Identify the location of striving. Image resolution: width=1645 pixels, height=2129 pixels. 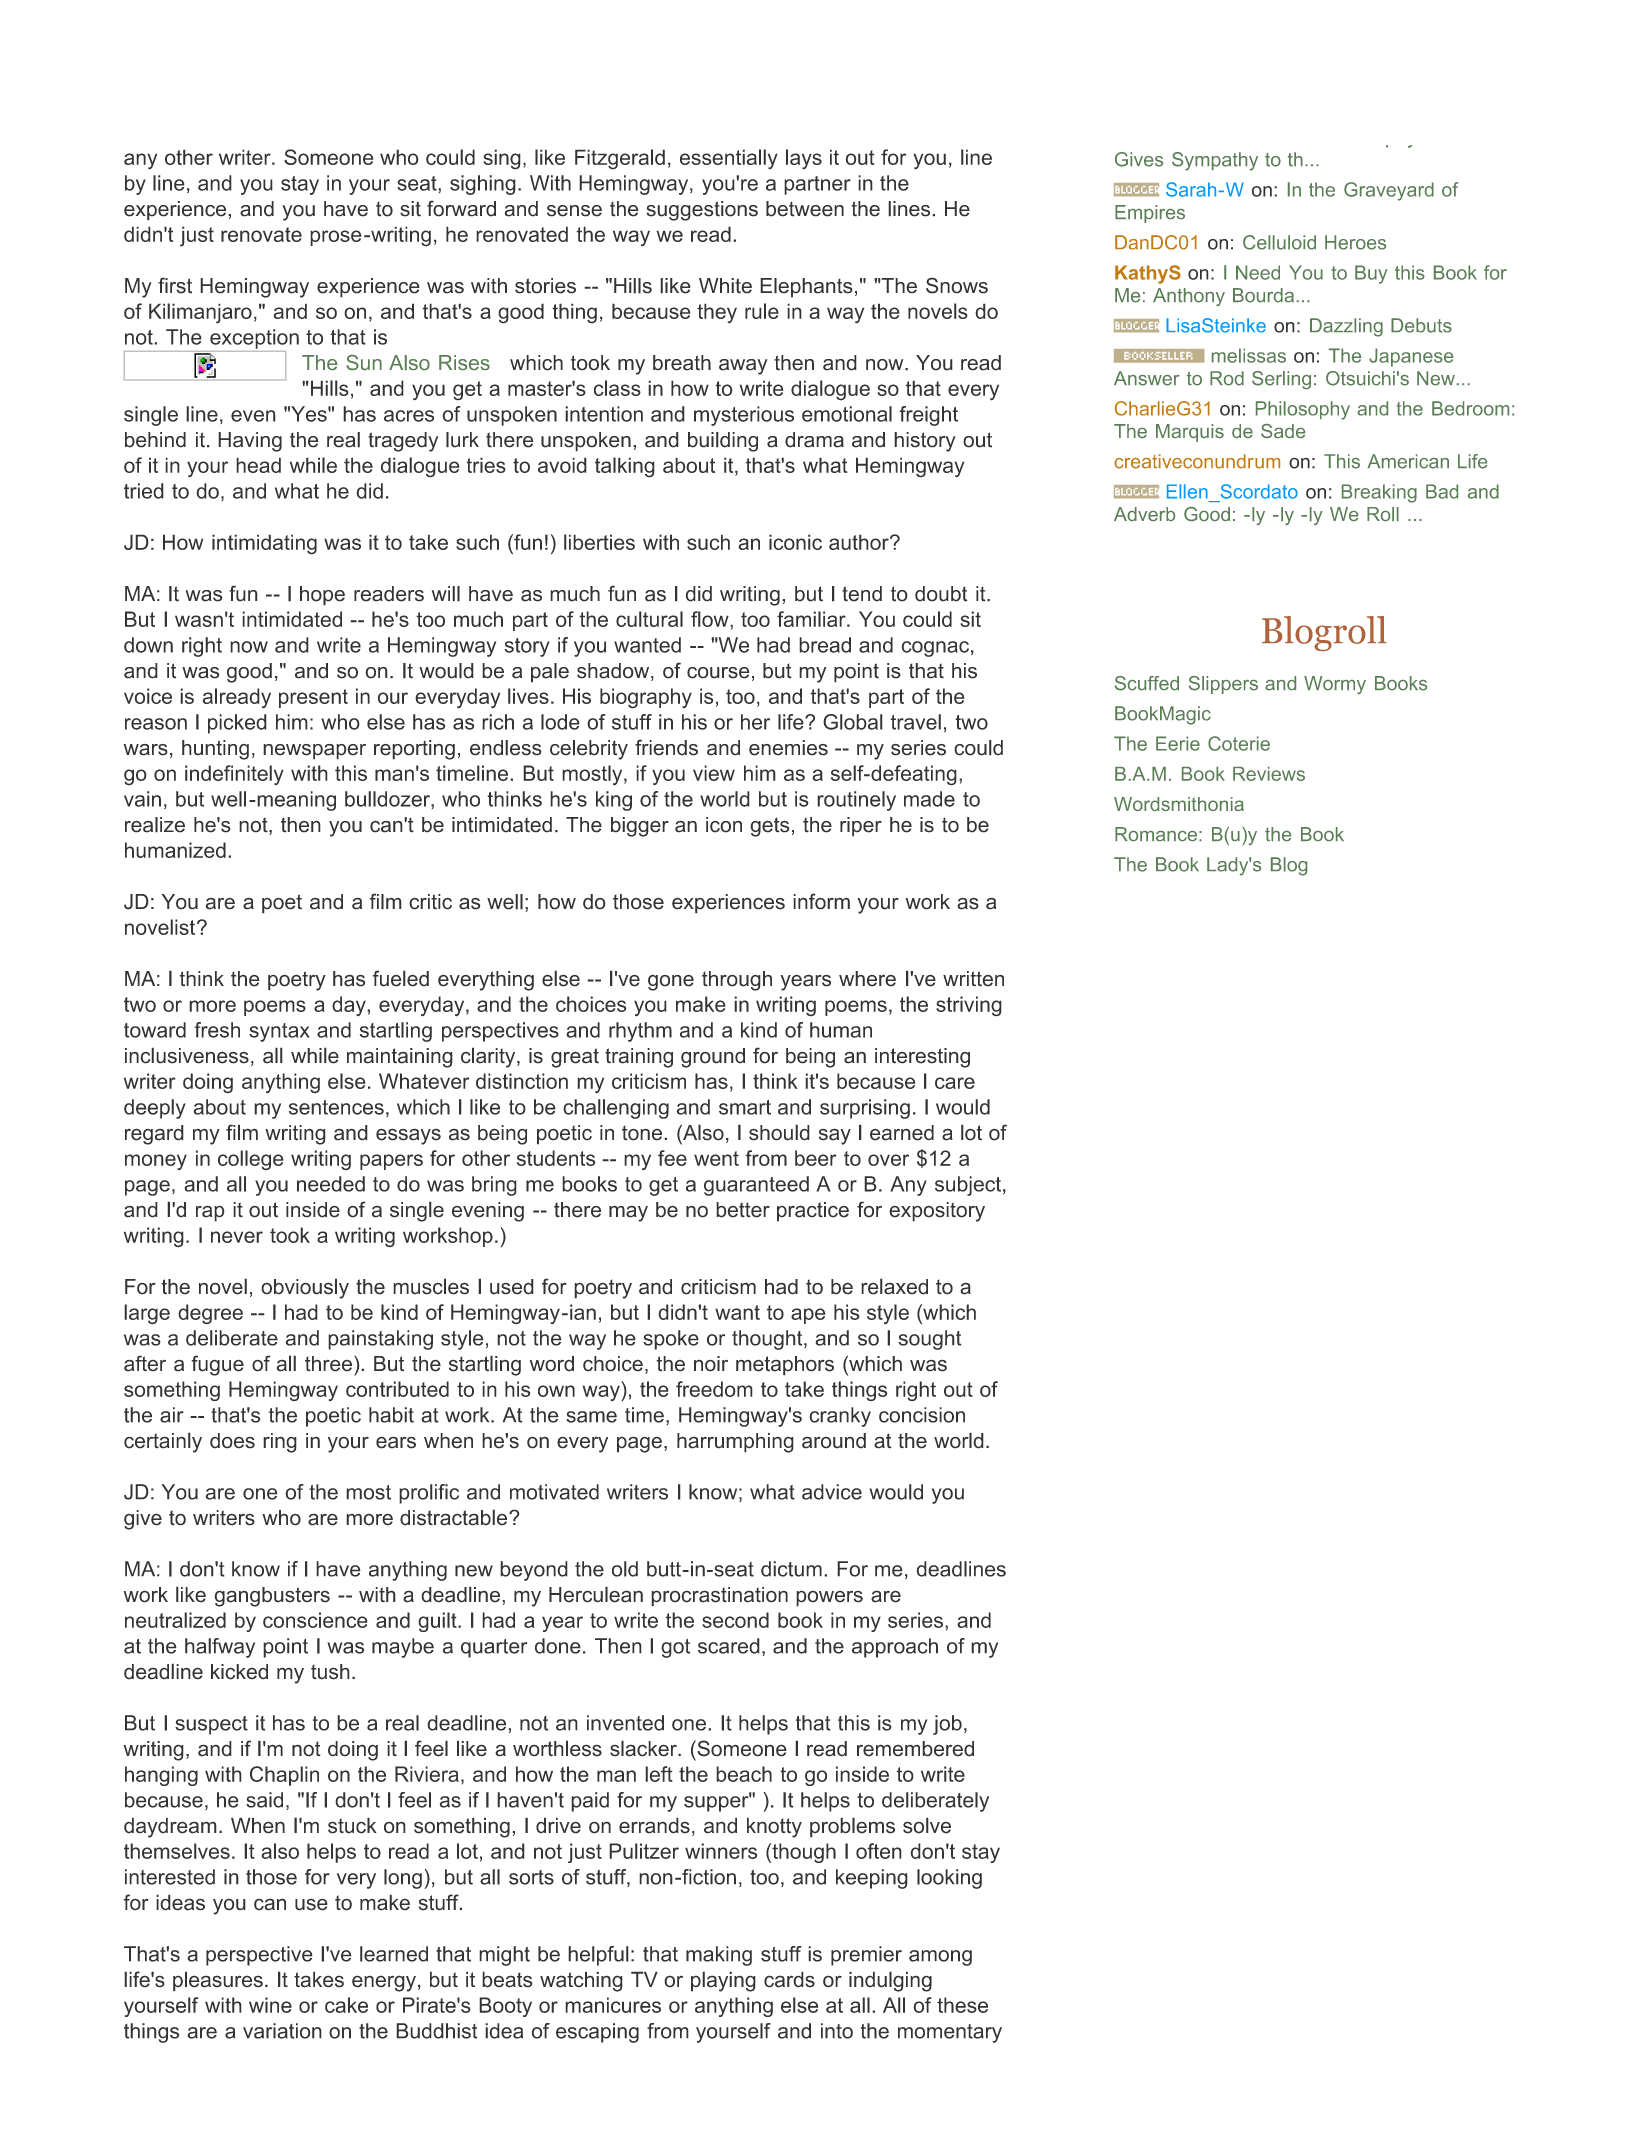
(969, 1006).
